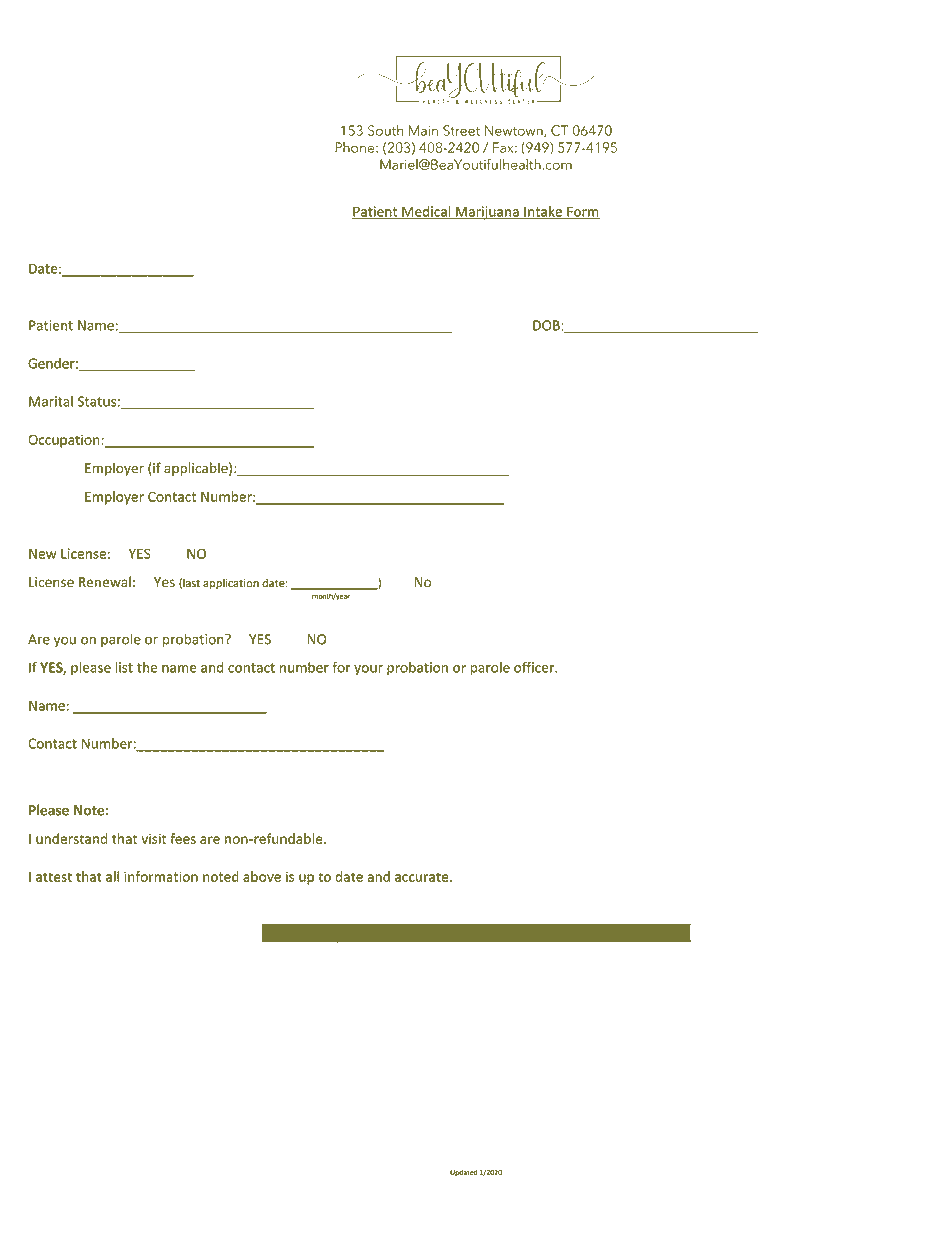 Image resolution: width=952 pixels, height=1233 pixels. I want to click on your, so click(368, 670).
